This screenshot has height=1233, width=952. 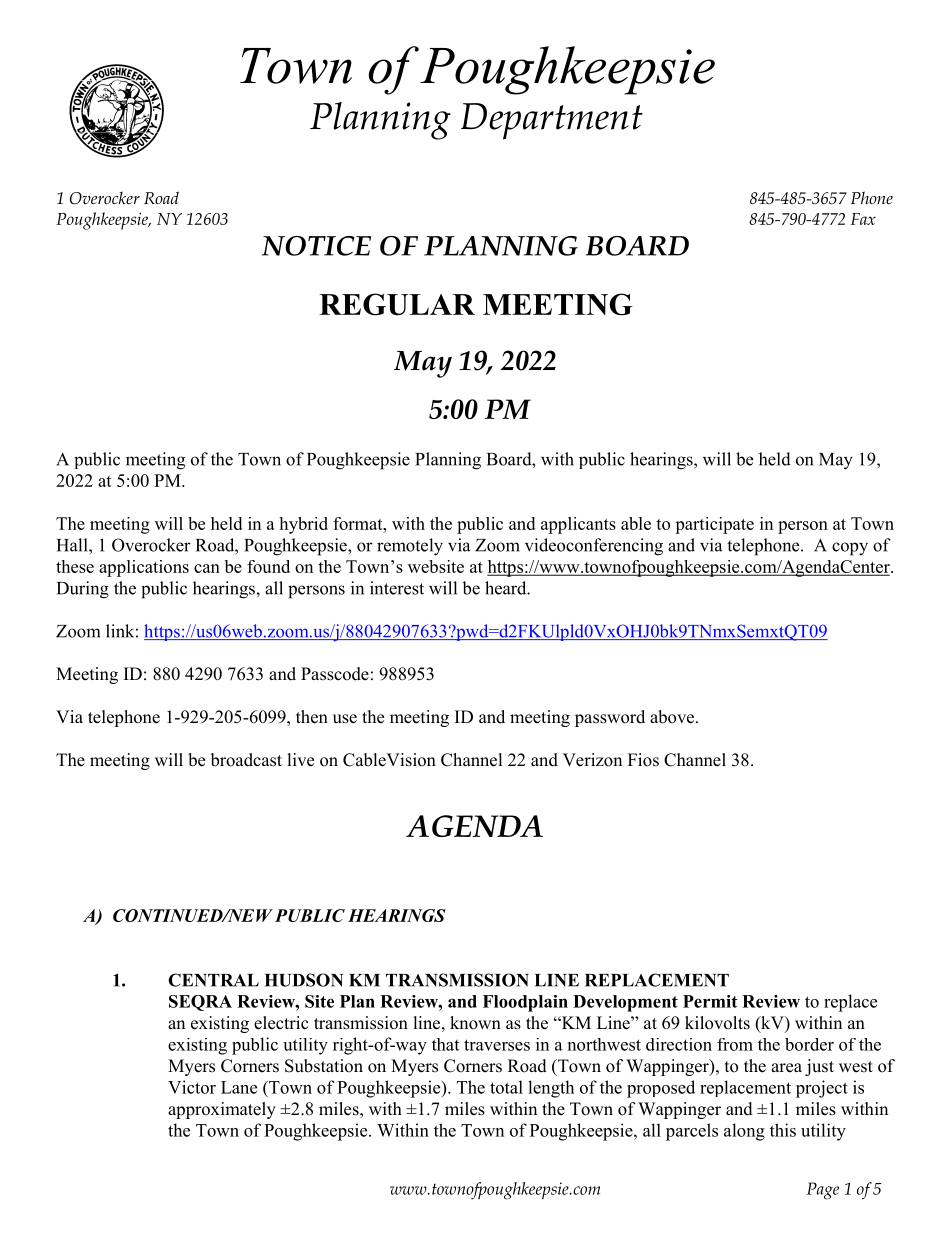 What do you see at coordinates (863, 219) in the screenshot?
I see `Fax` at bounding box center [863, 219].
